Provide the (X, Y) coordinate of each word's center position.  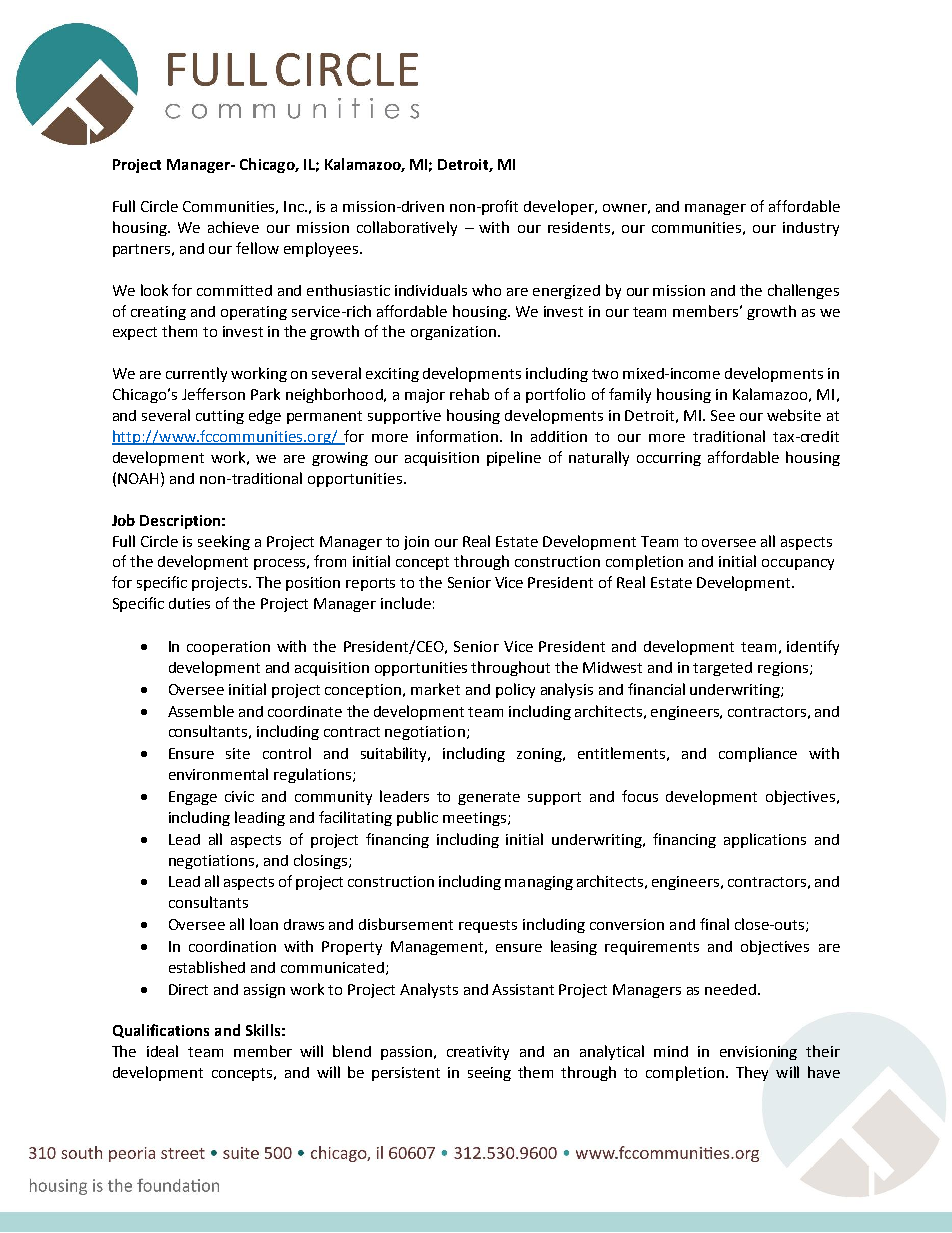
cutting (220, 417)
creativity (478, 1053)
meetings (474, 819)
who (486, 290)
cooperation (228, 648)
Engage (193, 798)
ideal (162, 1051)
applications (765, 840)
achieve (233, 227)
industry (811, 229)
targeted (722, 669)
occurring (669, 459)
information (457, 436)
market (435, 689)
